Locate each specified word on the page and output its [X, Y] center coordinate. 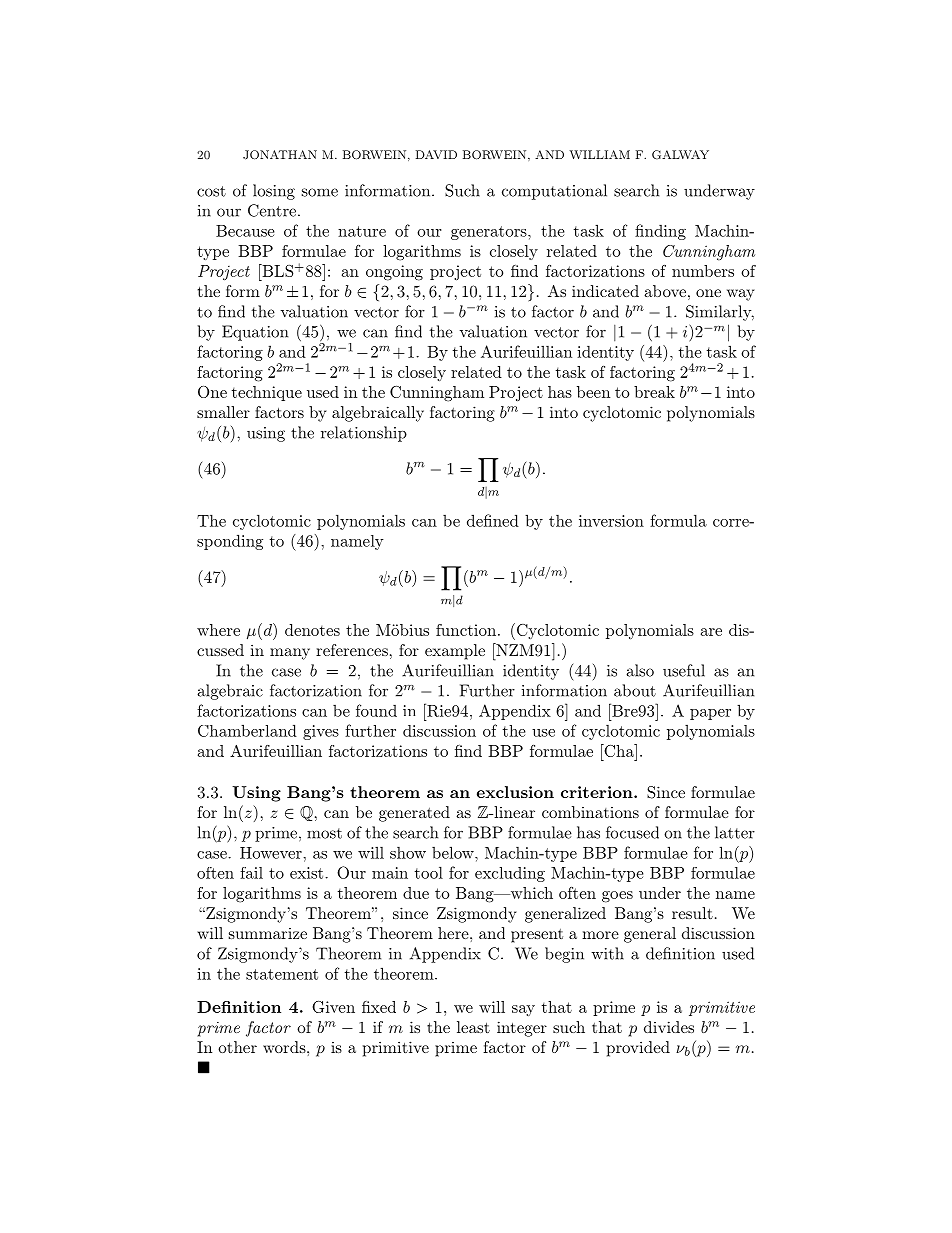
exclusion [515, 792]
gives [321, 732]
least [473, 1027]
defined [493, 520]
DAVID [436, 154]
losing [274, 192]
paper [710, 714]
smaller [223, 412]
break [654, 392]
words [285, 1047]
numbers [703, 271]
